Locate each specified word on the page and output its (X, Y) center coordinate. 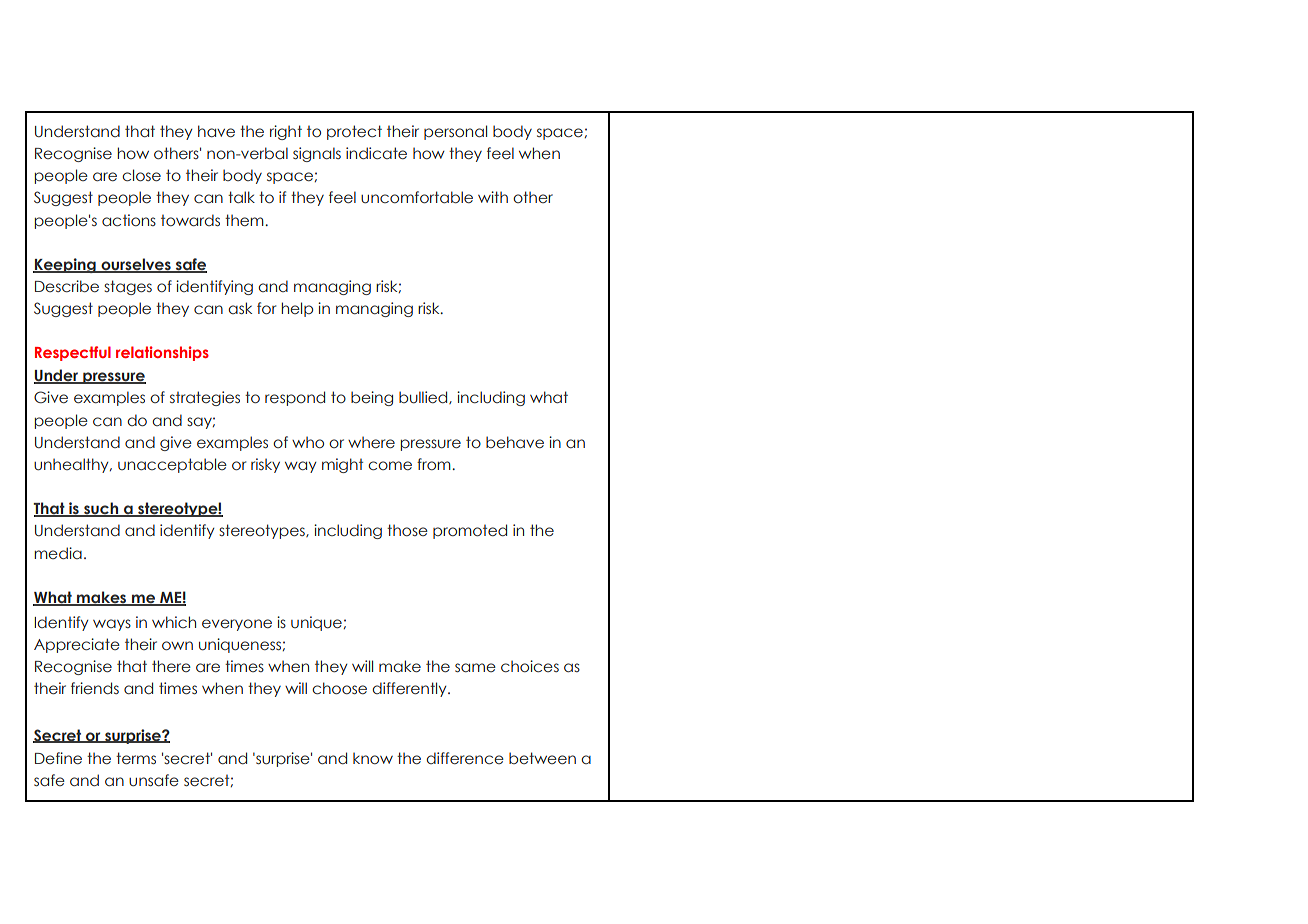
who (308, 442)
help (297, 309)
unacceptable (172, 465)
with (493, 197)
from (435, 464)
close (141, 175)
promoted (470, 531)
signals (317, 154)
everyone (237, 625)
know (373, 758)
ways (112, 625)
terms (136, 758)
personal (455, 132)
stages (128, 287)
